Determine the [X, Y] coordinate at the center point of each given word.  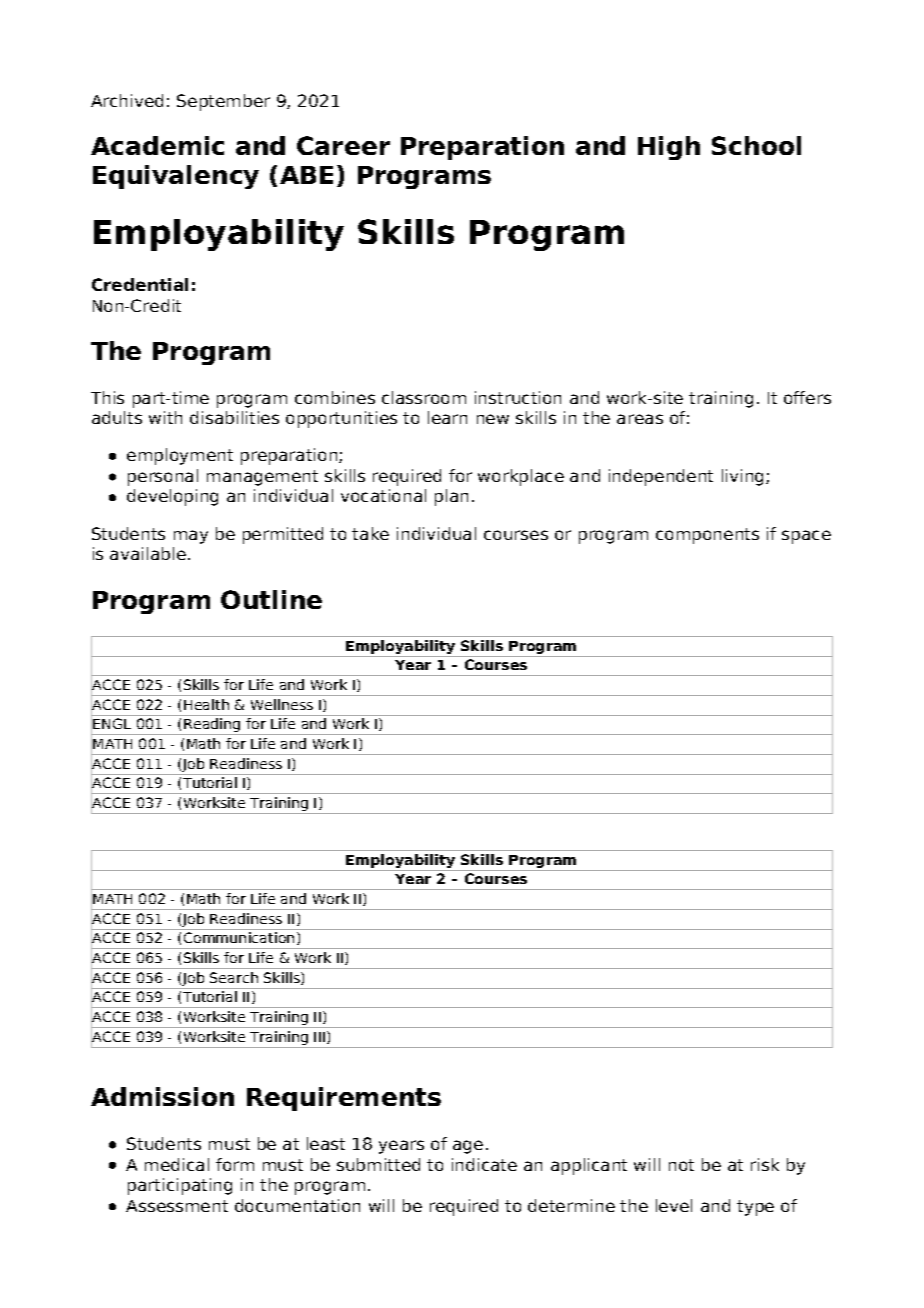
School [756, 145]
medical [177, 1164]
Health [206, 704]
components [707, 536]
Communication [239, 937]
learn [447, 417]
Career [343, 145]
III [321, 1037]
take [370, 533]
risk [765, 1164]
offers [807, 397]
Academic [157, 145]
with [165, 417]
